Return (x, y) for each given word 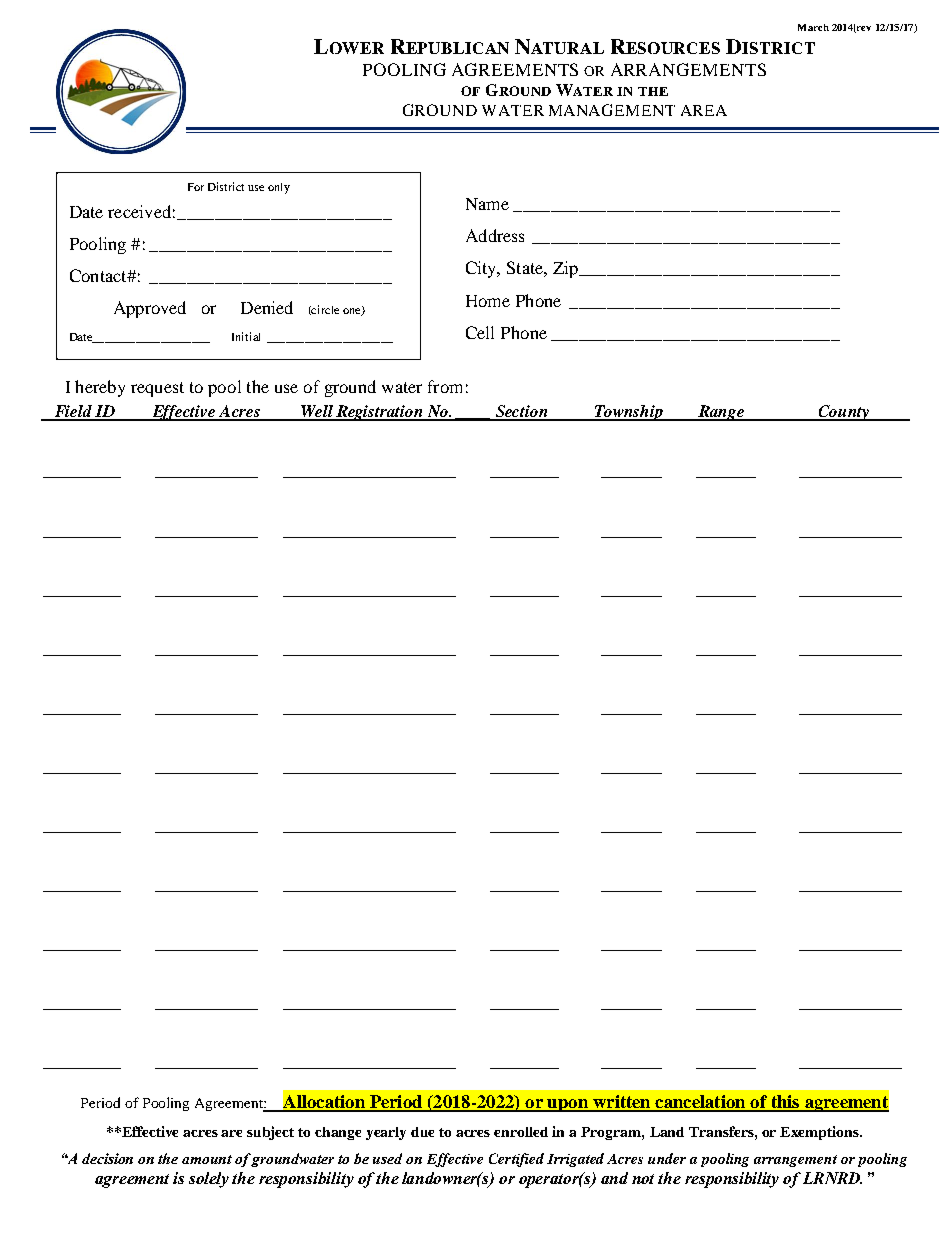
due (422, 1132)
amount (207, 1159)
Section (522, 412)
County (843, 413)
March (813, 27)
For (196, 187)
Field (73, 412)
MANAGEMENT (612, 110)
